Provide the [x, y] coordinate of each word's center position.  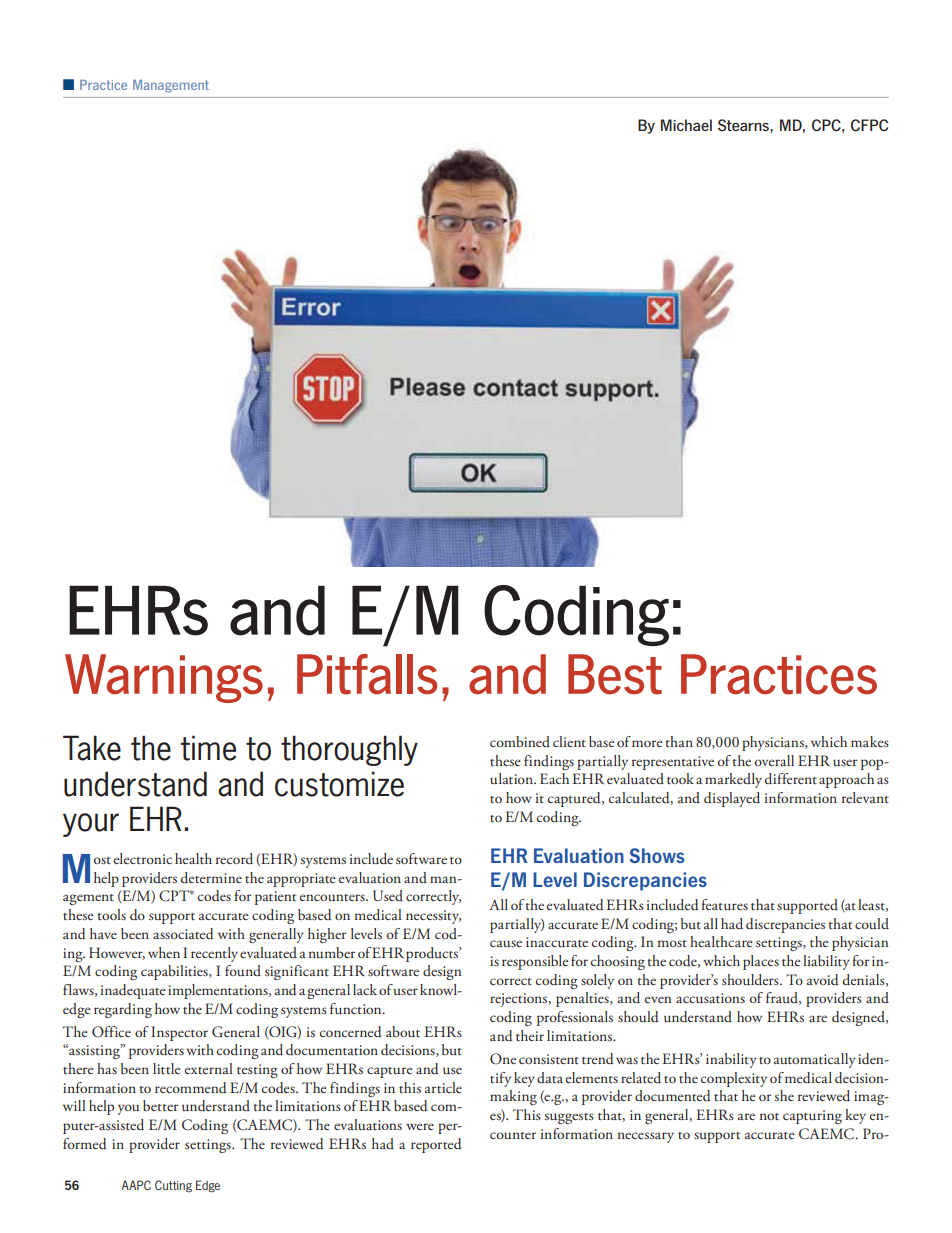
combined [520, 741]
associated [183, 934]
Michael [686, 125]
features [724, 904]
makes [870, 741]
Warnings [164, 678]
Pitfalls [367, 674]
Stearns [744, 125]
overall [774, 760]
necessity [433, 917]
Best [615, 674]
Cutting [173, 1186]
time [208, 748]
